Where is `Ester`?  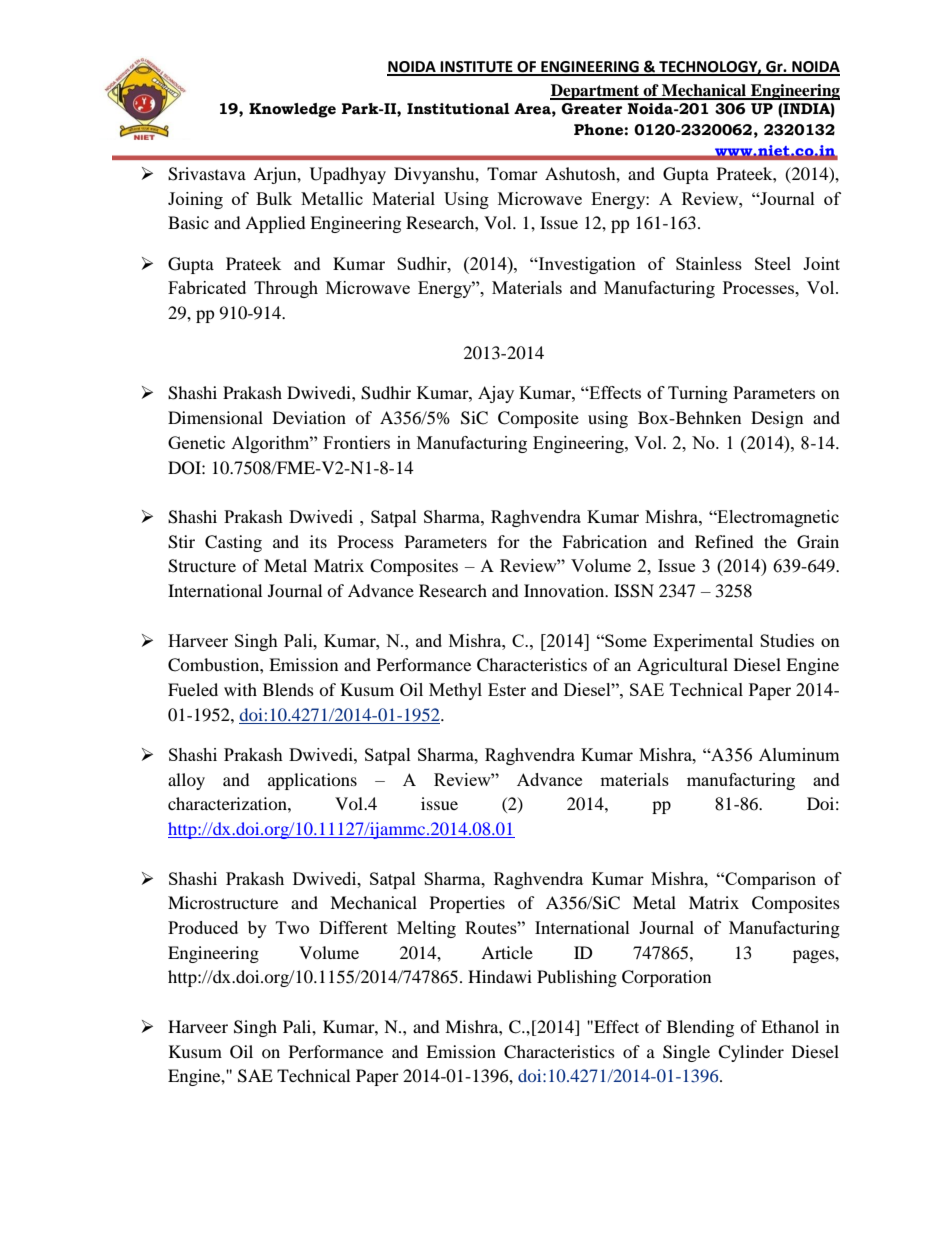 Ester is located at coordinates (507, 689).
